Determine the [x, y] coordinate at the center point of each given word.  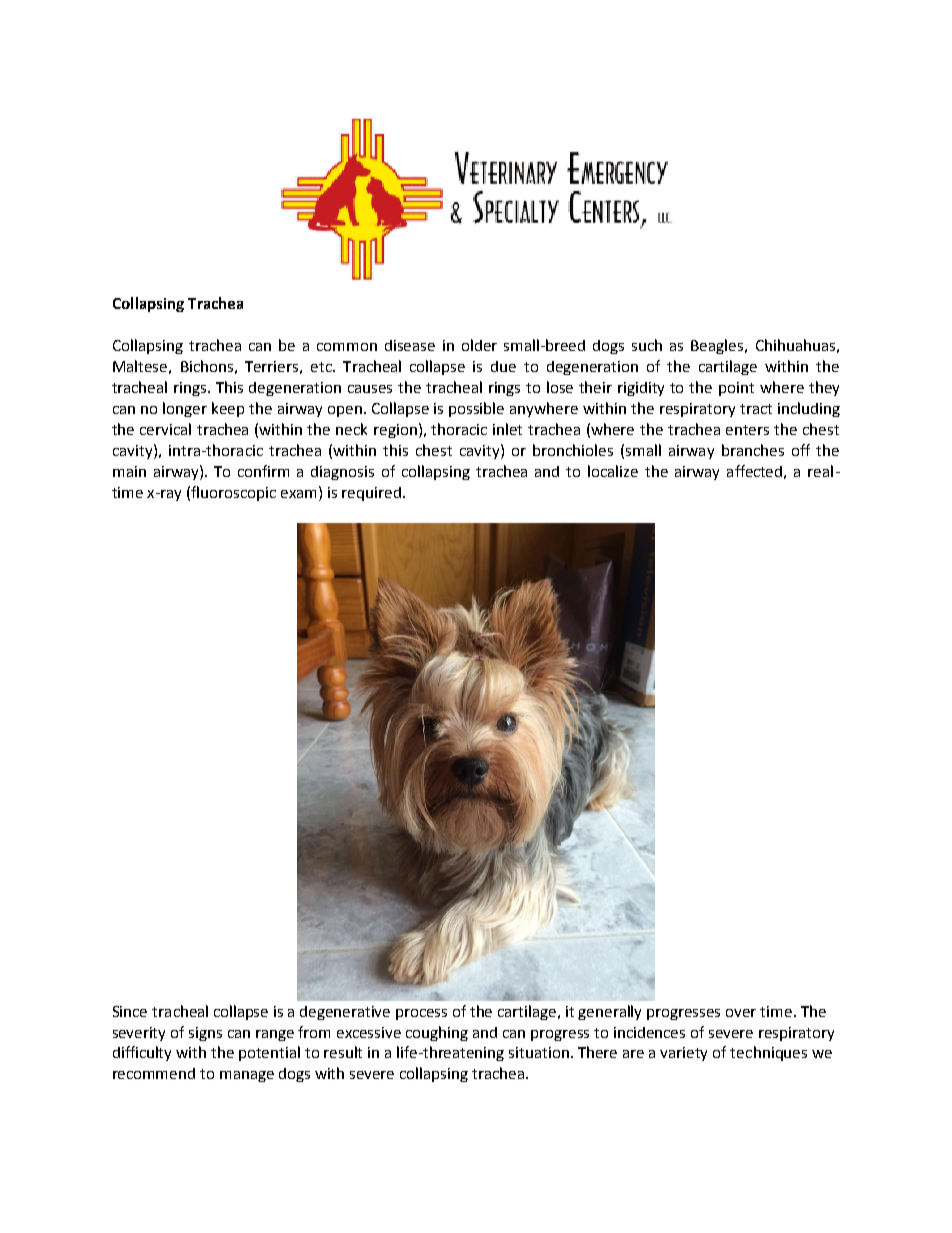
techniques [768, 1053]
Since [130, 1011]
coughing [437, 1033]
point [736, 389]
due [503, 366]
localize [613, 471]
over [741, 1013]
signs [205, 1034]
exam [300, 492]
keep [228, 409]
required [371, 494]
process [421, 1014]
